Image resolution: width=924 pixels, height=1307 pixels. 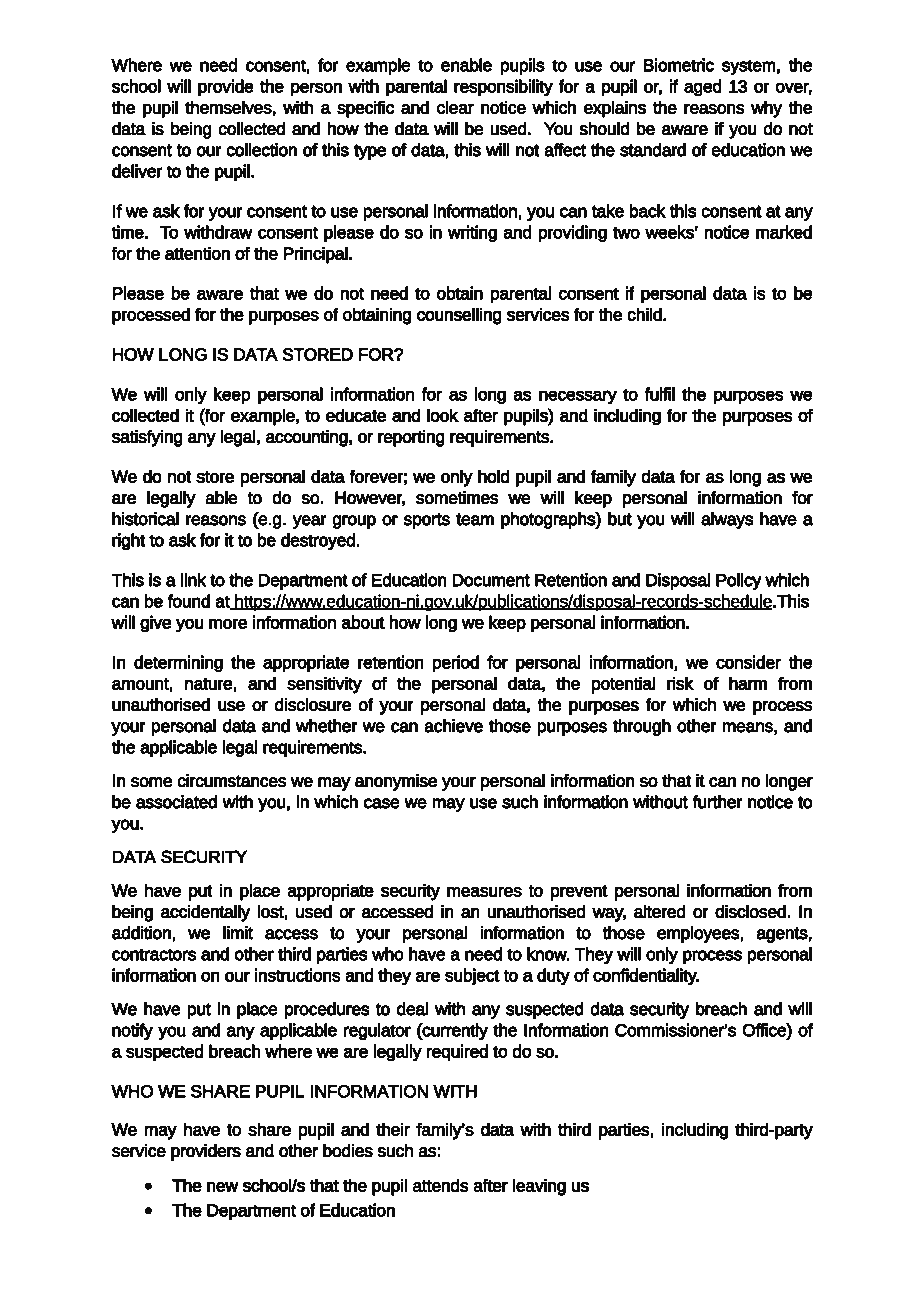 I want to click on associated, so click(x=176, y=802).
